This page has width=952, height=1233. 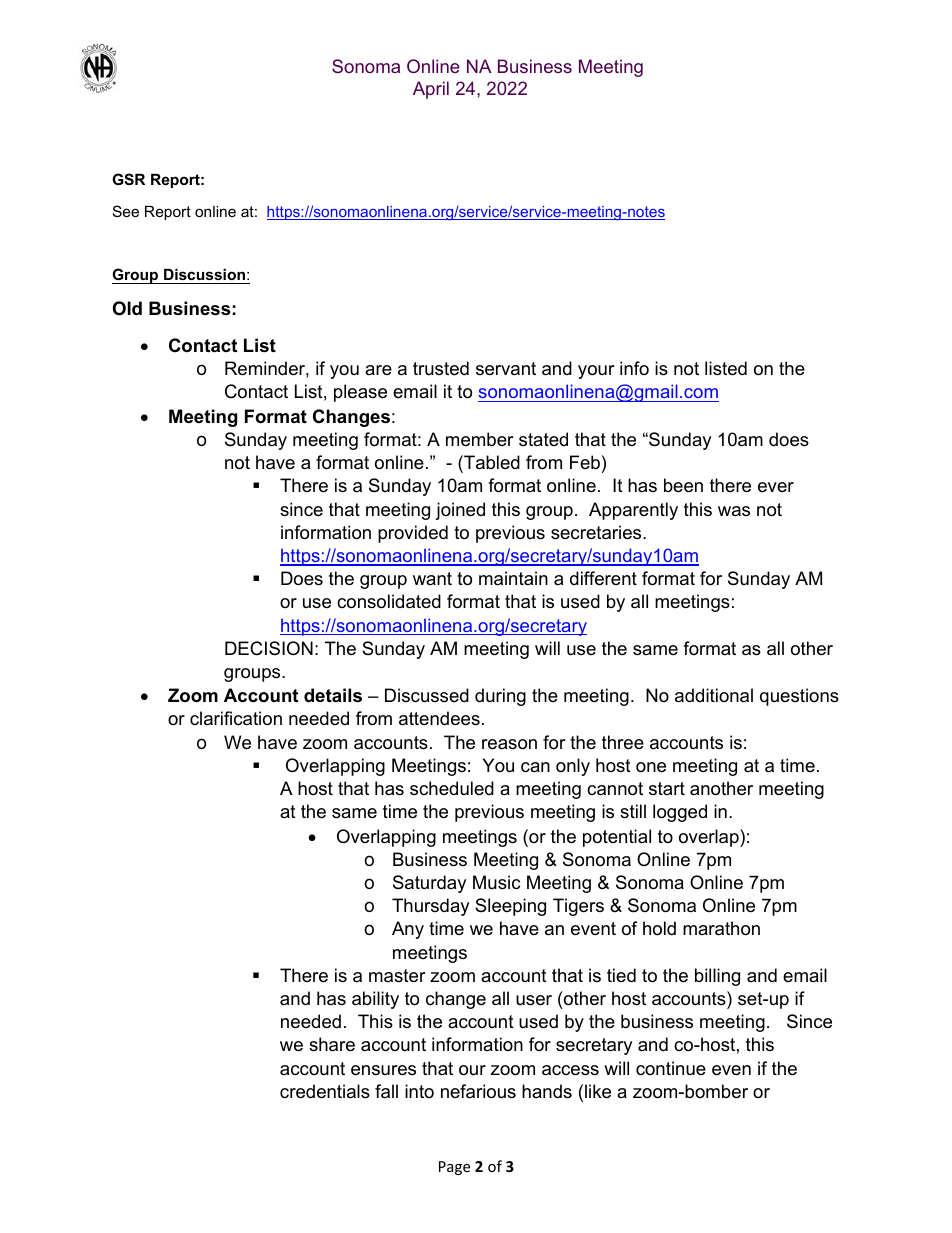 I want to click on Page, so click(x=454, y=1168).
